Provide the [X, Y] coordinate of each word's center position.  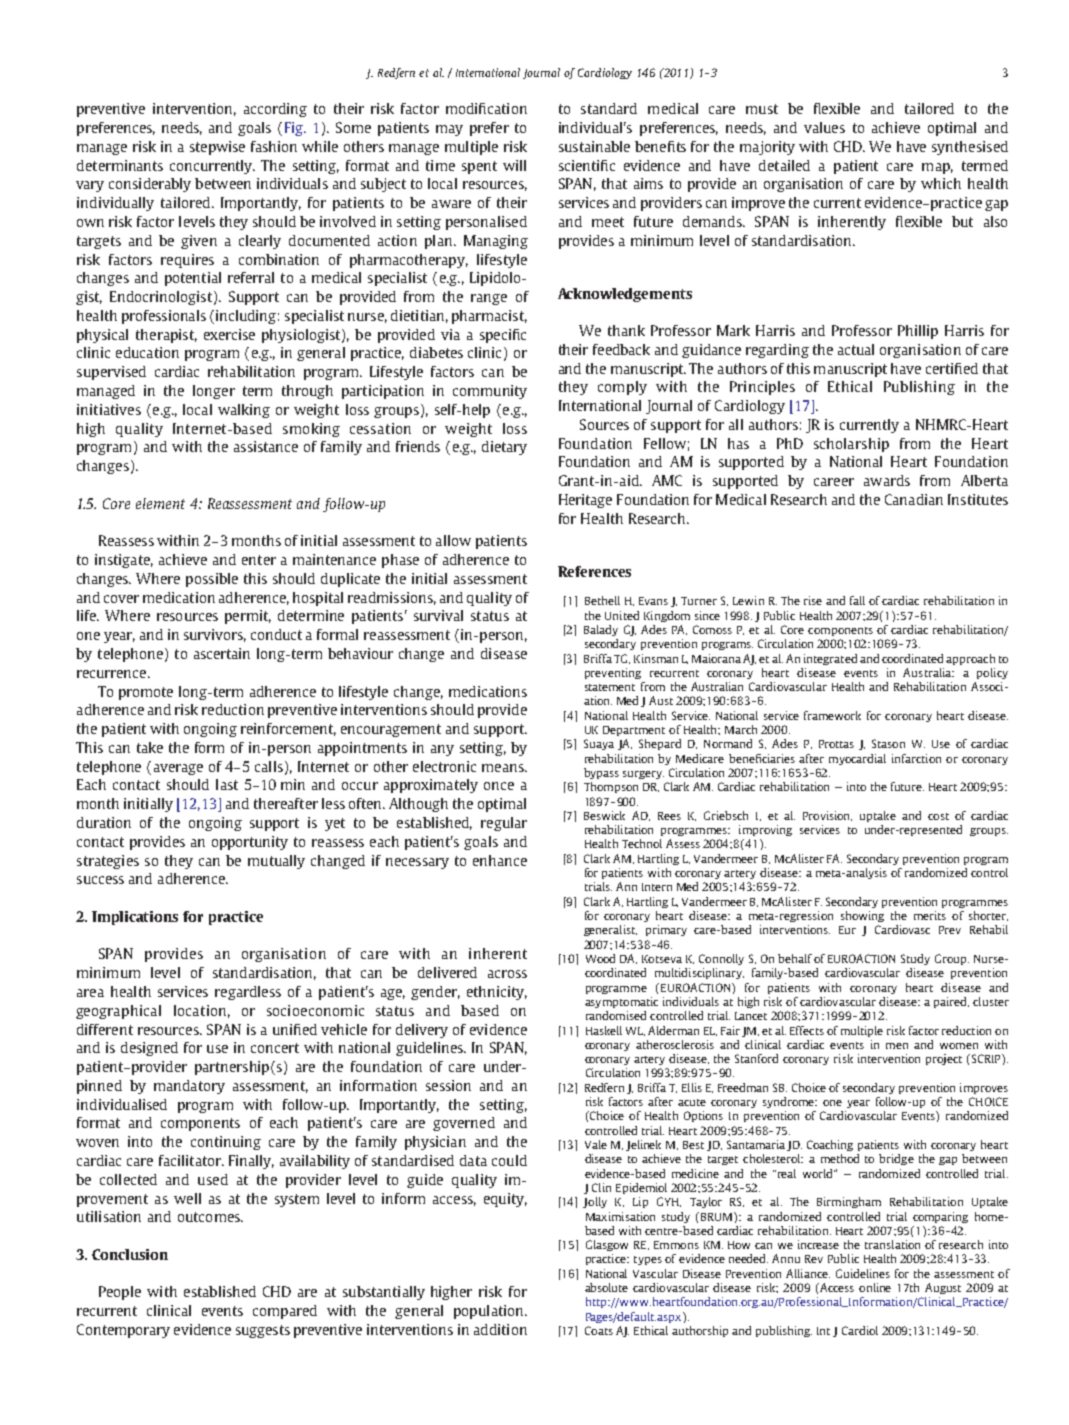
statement [610, 687]
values [824, 127]
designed [149, 1049]
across [507, 974]
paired [951, 1002]
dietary [504, 448]
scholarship [851, 445]
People [120, 1293]
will [514, 165]
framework [832, 715]
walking [244, 411]
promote [146, 693]
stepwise [217, 148]
